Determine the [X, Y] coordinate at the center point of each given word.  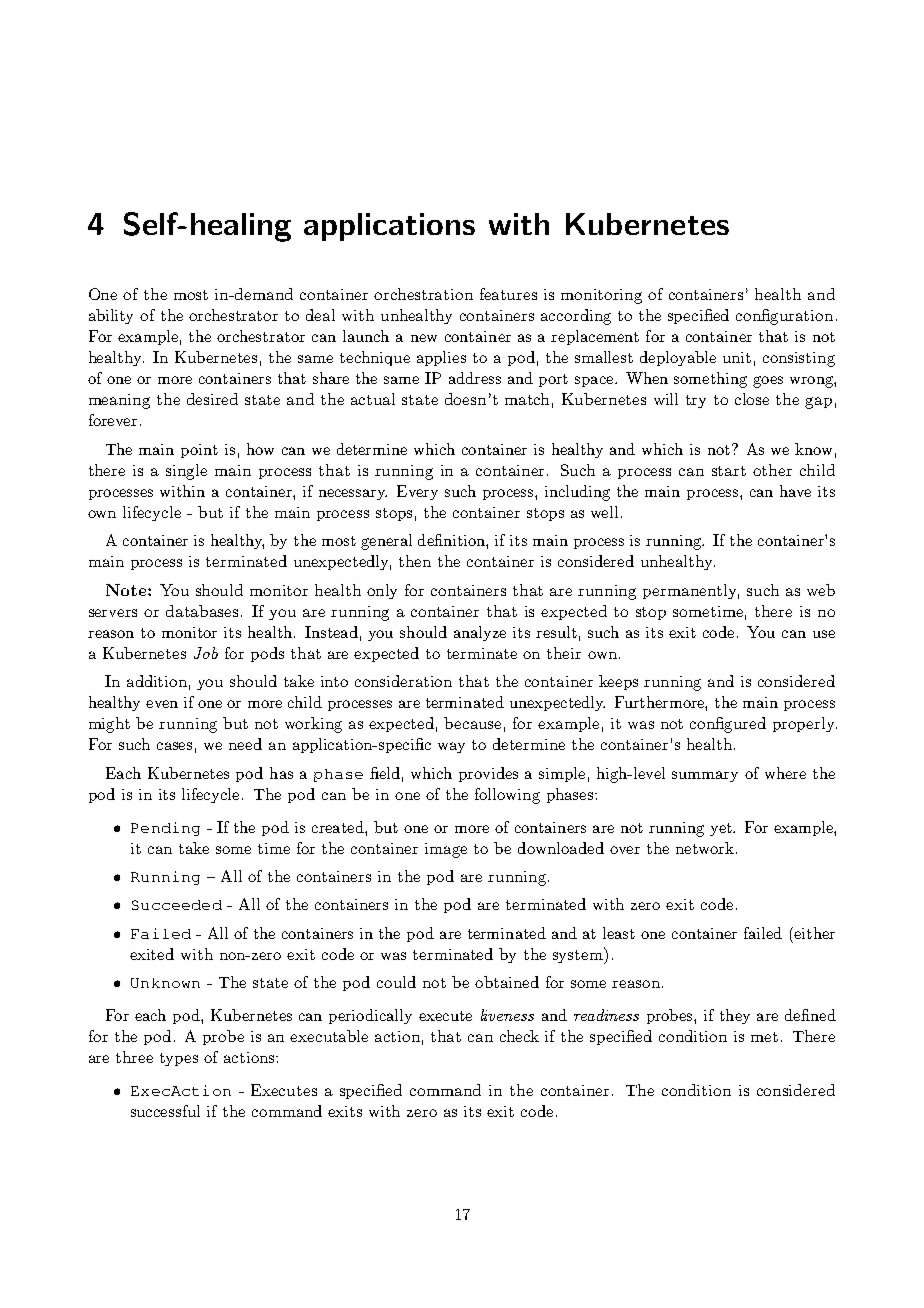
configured [728, 725]
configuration [784, 317]
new [424, 338]
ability [111, 316]
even [162, 704]
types [179, 1059]
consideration [403, 681]
